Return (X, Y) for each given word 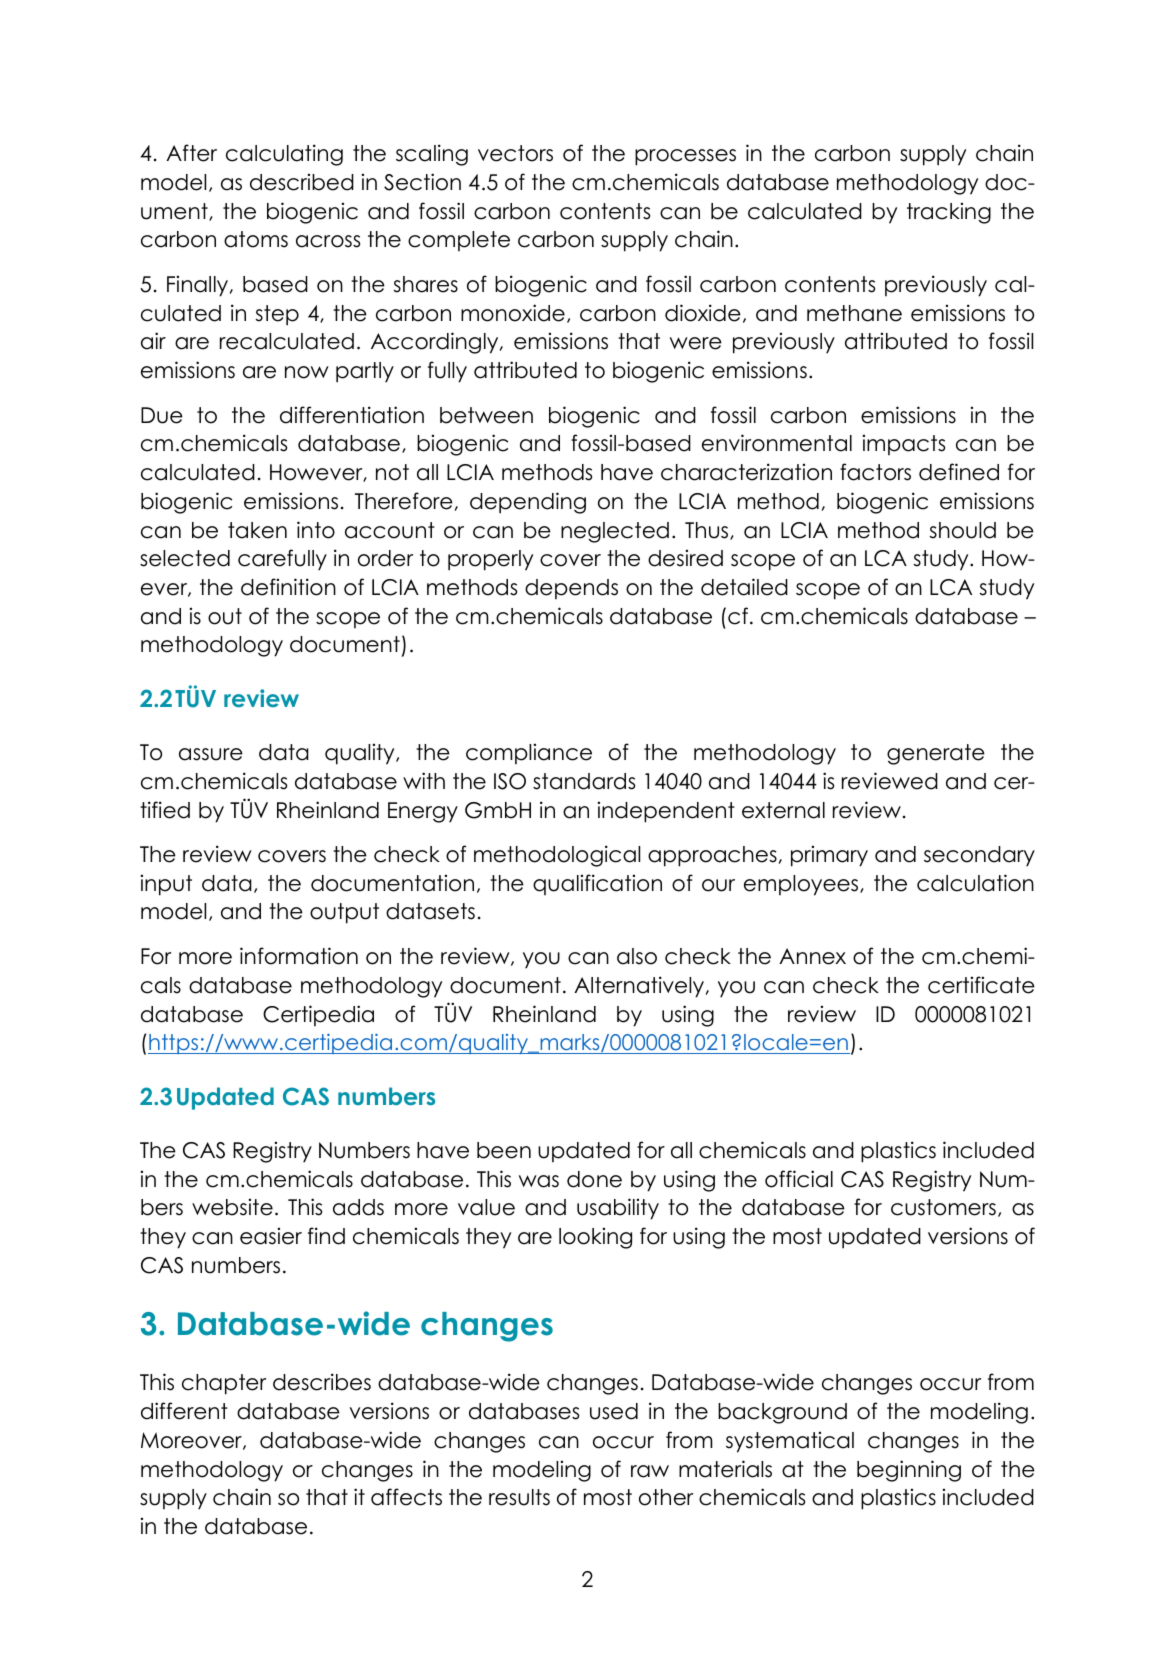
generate (936, 754)
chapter (224, 1384)
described (302, 182)
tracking (949, 213)
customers (943, 1207)
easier (271, 1236)
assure (211, 754)
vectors (515, 153)
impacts (904, 444)
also (637, 956)
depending (528, 503)
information (299, 956)
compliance (529, 753)
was (539, 1181)
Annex (812, 956)
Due (162, 415)
